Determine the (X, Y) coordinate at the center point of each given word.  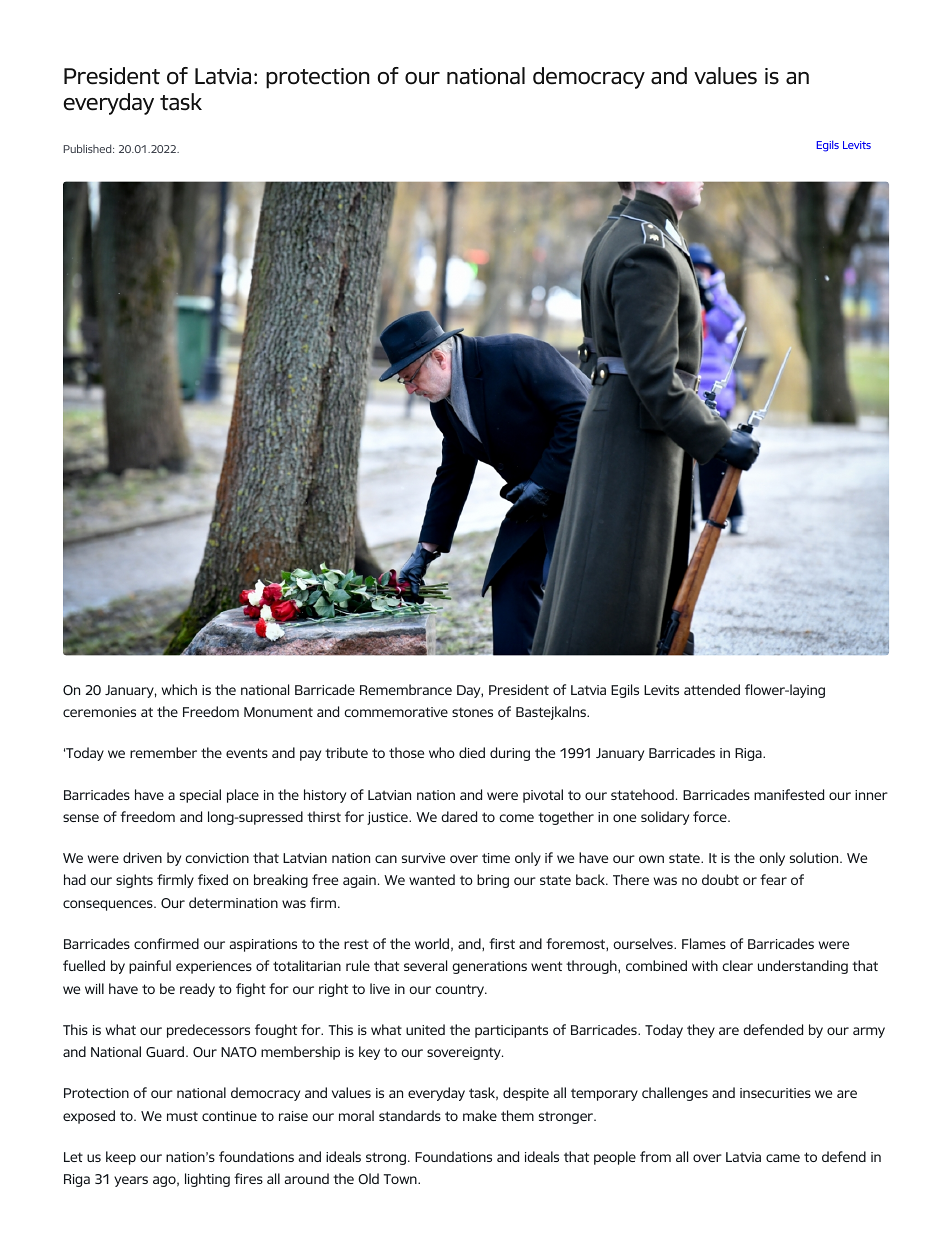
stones (472, 712)
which (179, 689)
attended (712, 689)
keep (121, 1158)
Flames (704, 943)
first (502, 943)
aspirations (263, 945)
